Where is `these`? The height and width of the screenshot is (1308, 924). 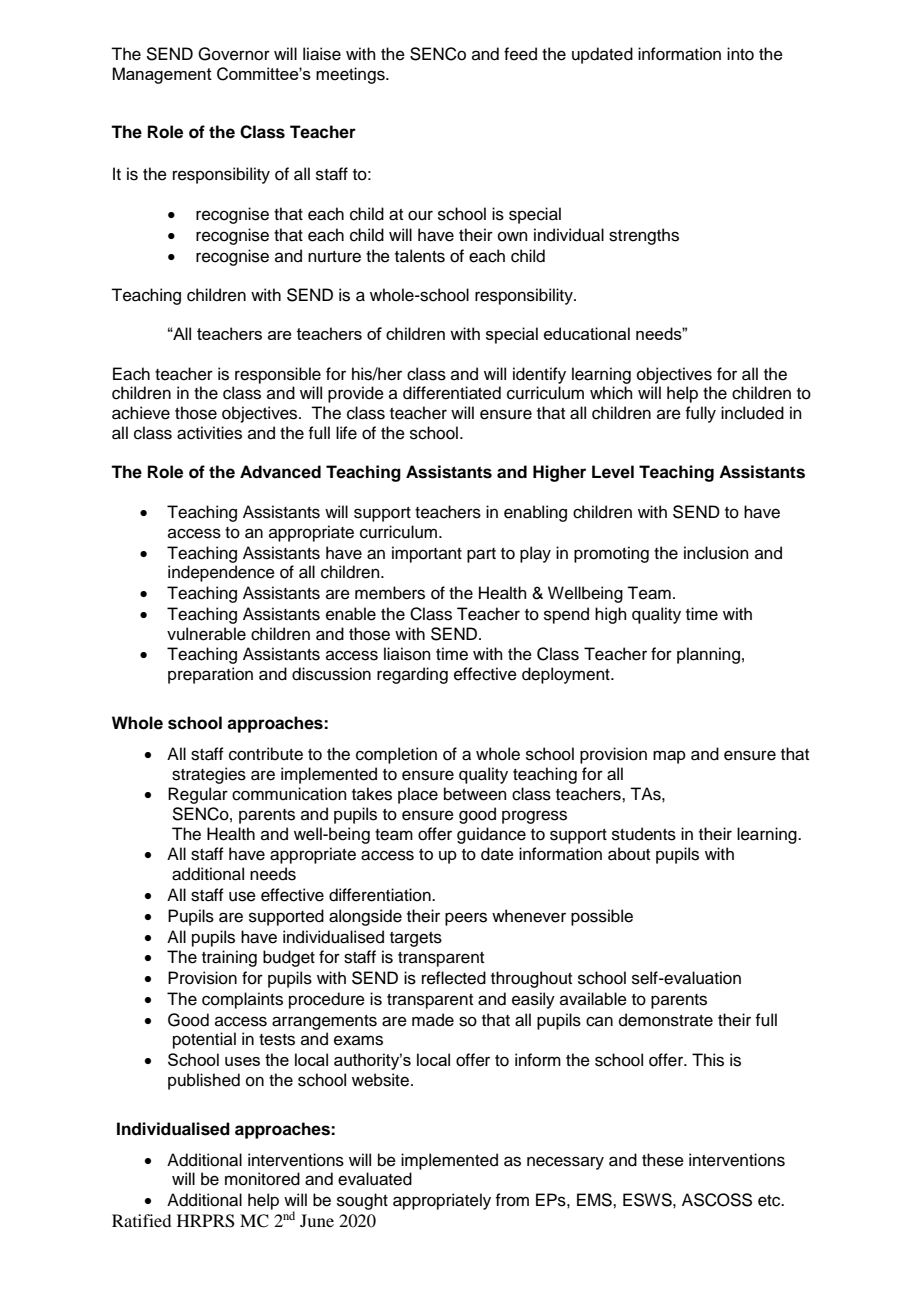
these is located at coordinates (663, 1160).
